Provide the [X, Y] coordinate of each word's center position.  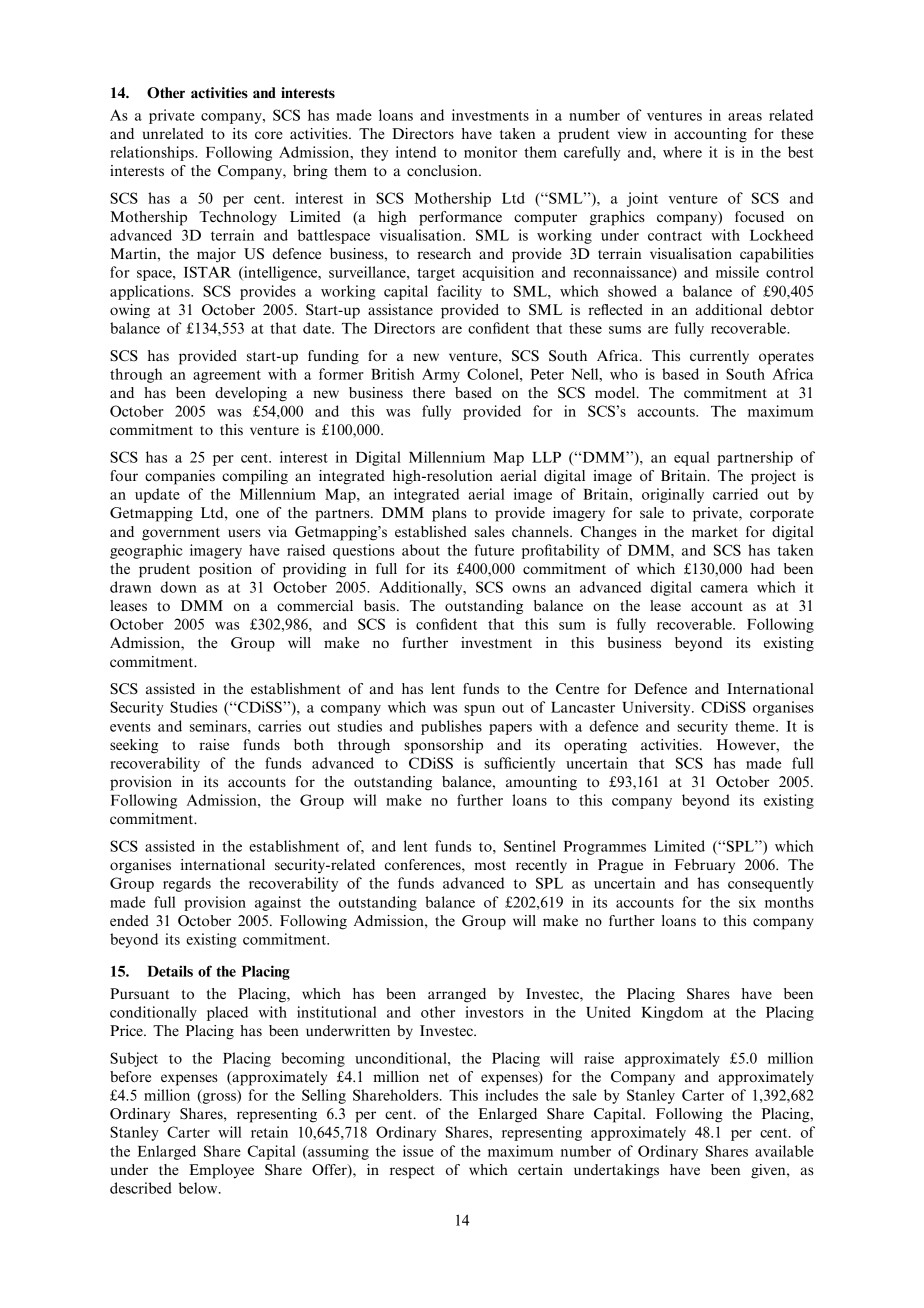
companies [180, 477]
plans [449, 514]
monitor [490, 152]
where [682, 152]
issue [418, 1151]
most [490, 866]
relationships [153, 153]
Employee [221, 1171]
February [705, 866]
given [769, 1171]
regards [187, 884]
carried [735, 494]
